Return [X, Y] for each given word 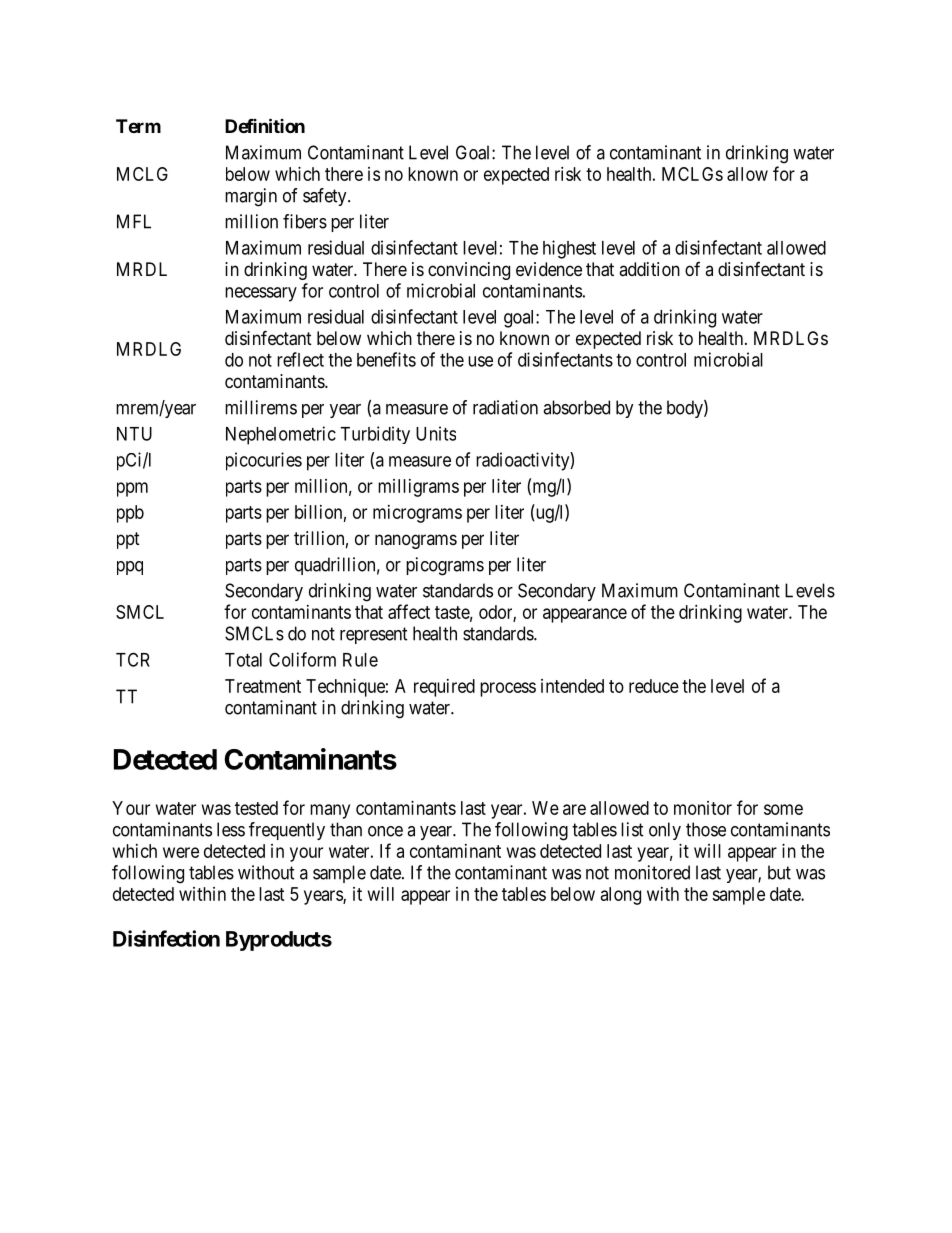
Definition [265, 125]
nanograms [416, 541]
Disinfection [166, 938]
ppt [128, 540]
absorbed [576, 407]
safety [326, 197]
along [621, 896]
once [385, 831]
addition [649, 269]
